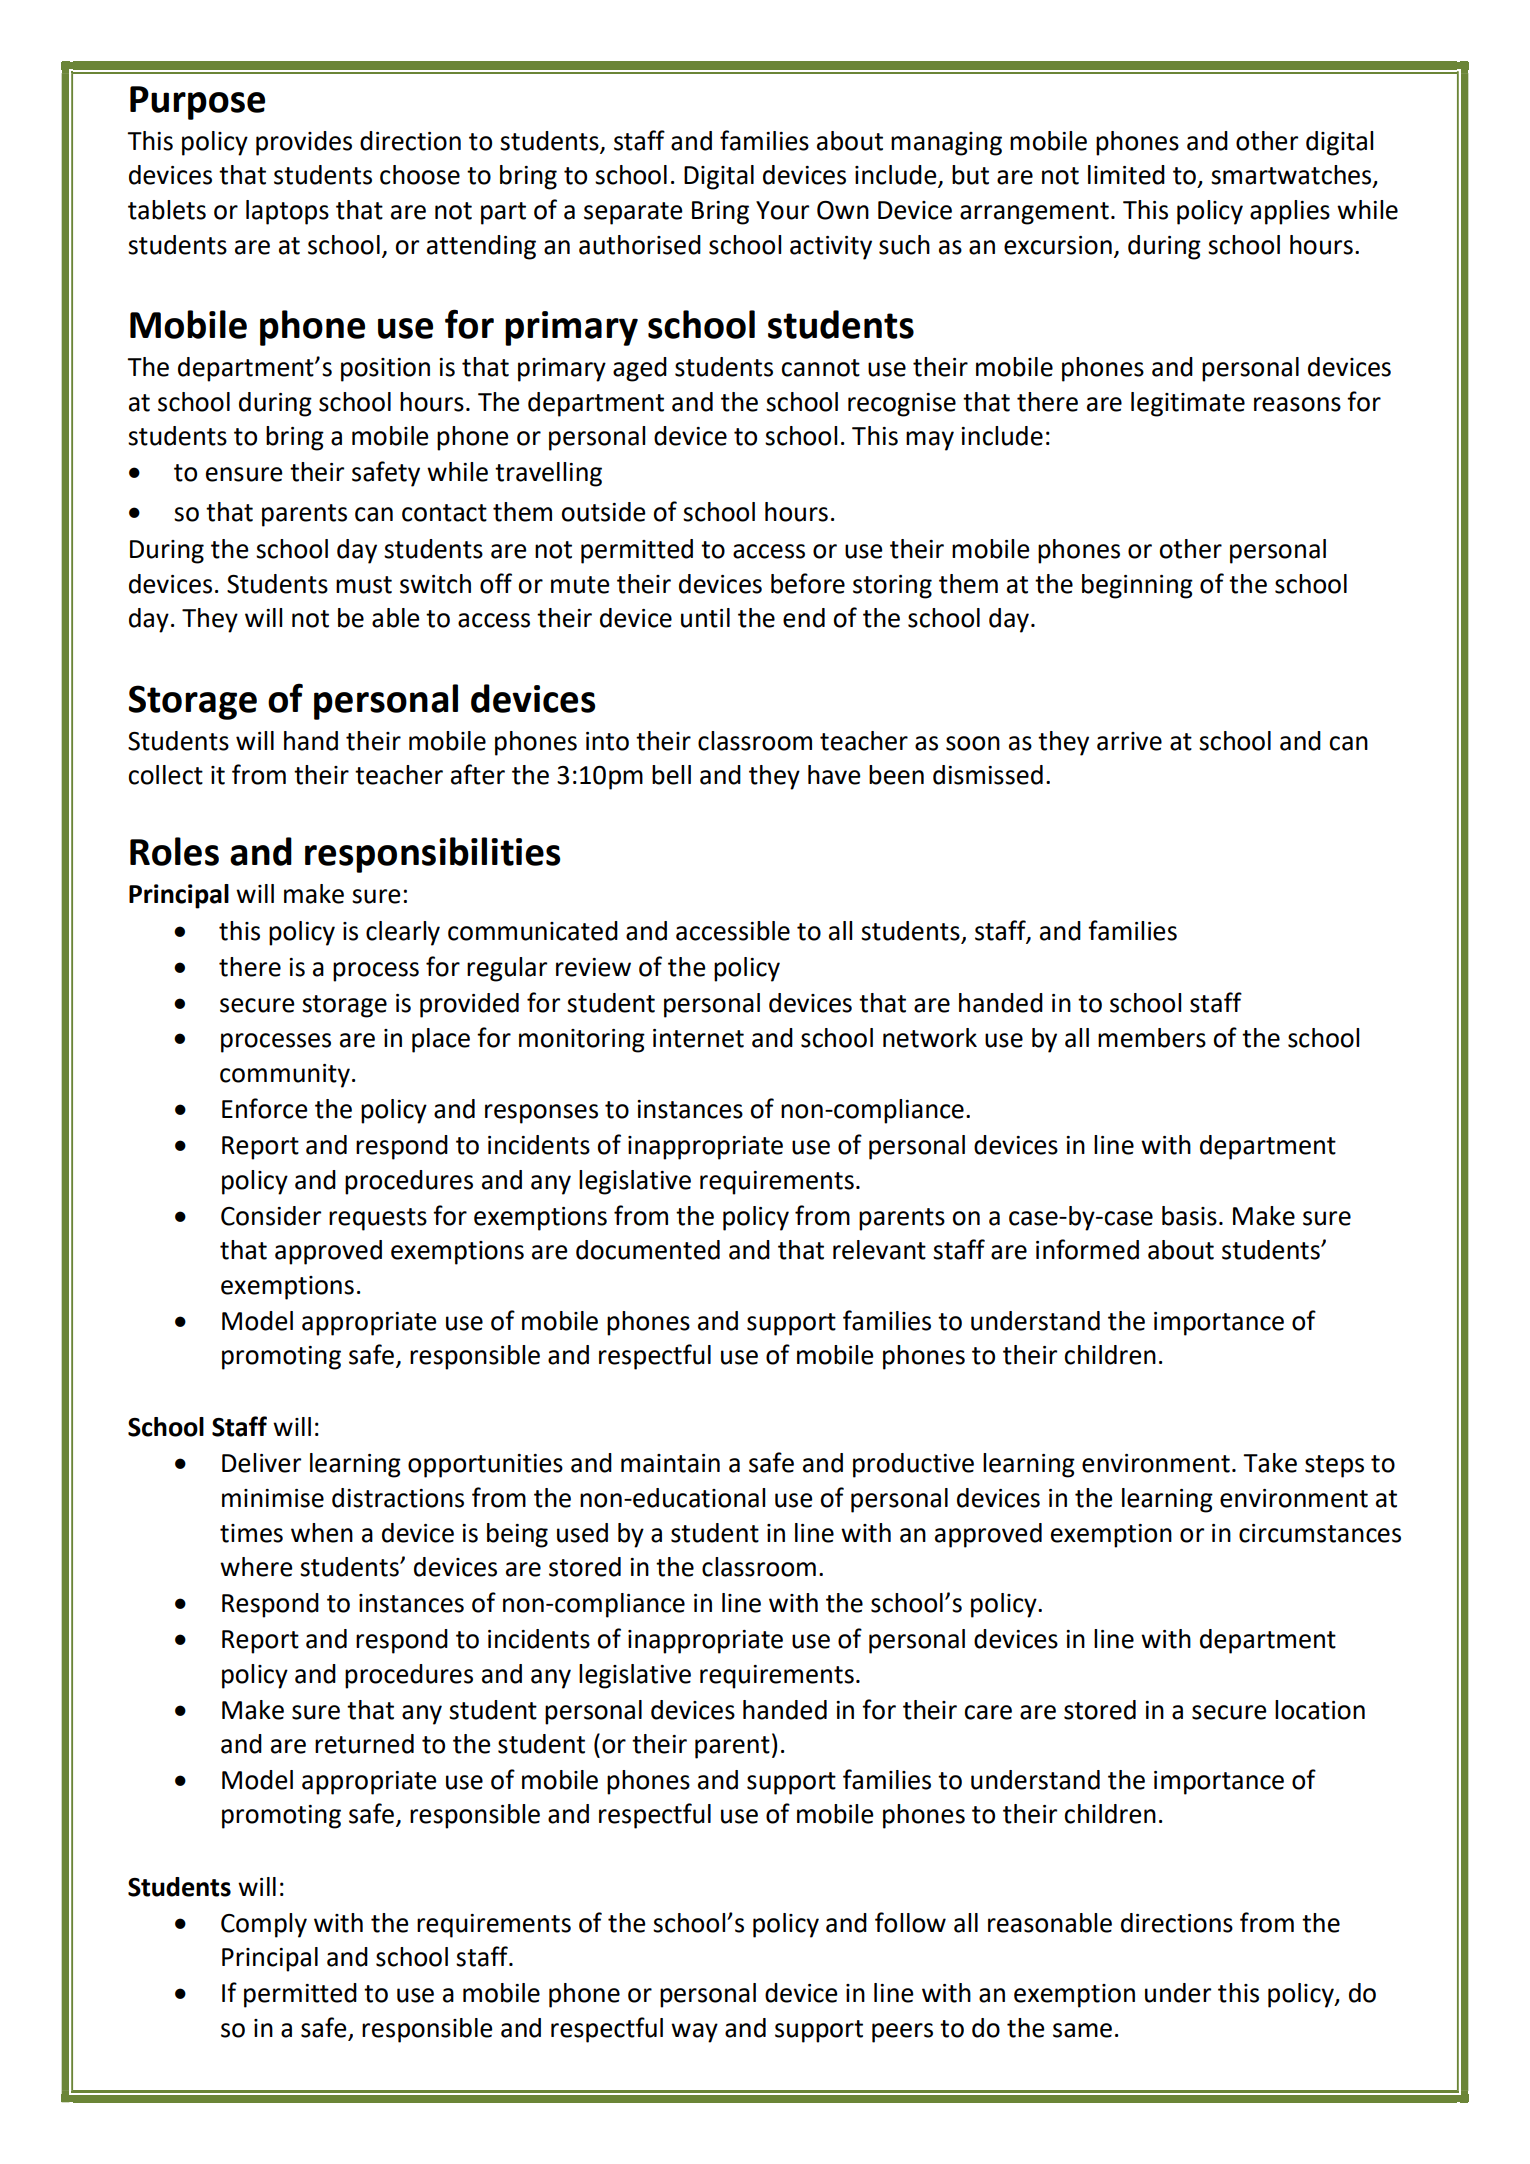 Image resolution: width=1530 pixels, height=2164 pixels. Describe the element at coordinates (694, 2033) in the screenshot. I see `way` at that location.
